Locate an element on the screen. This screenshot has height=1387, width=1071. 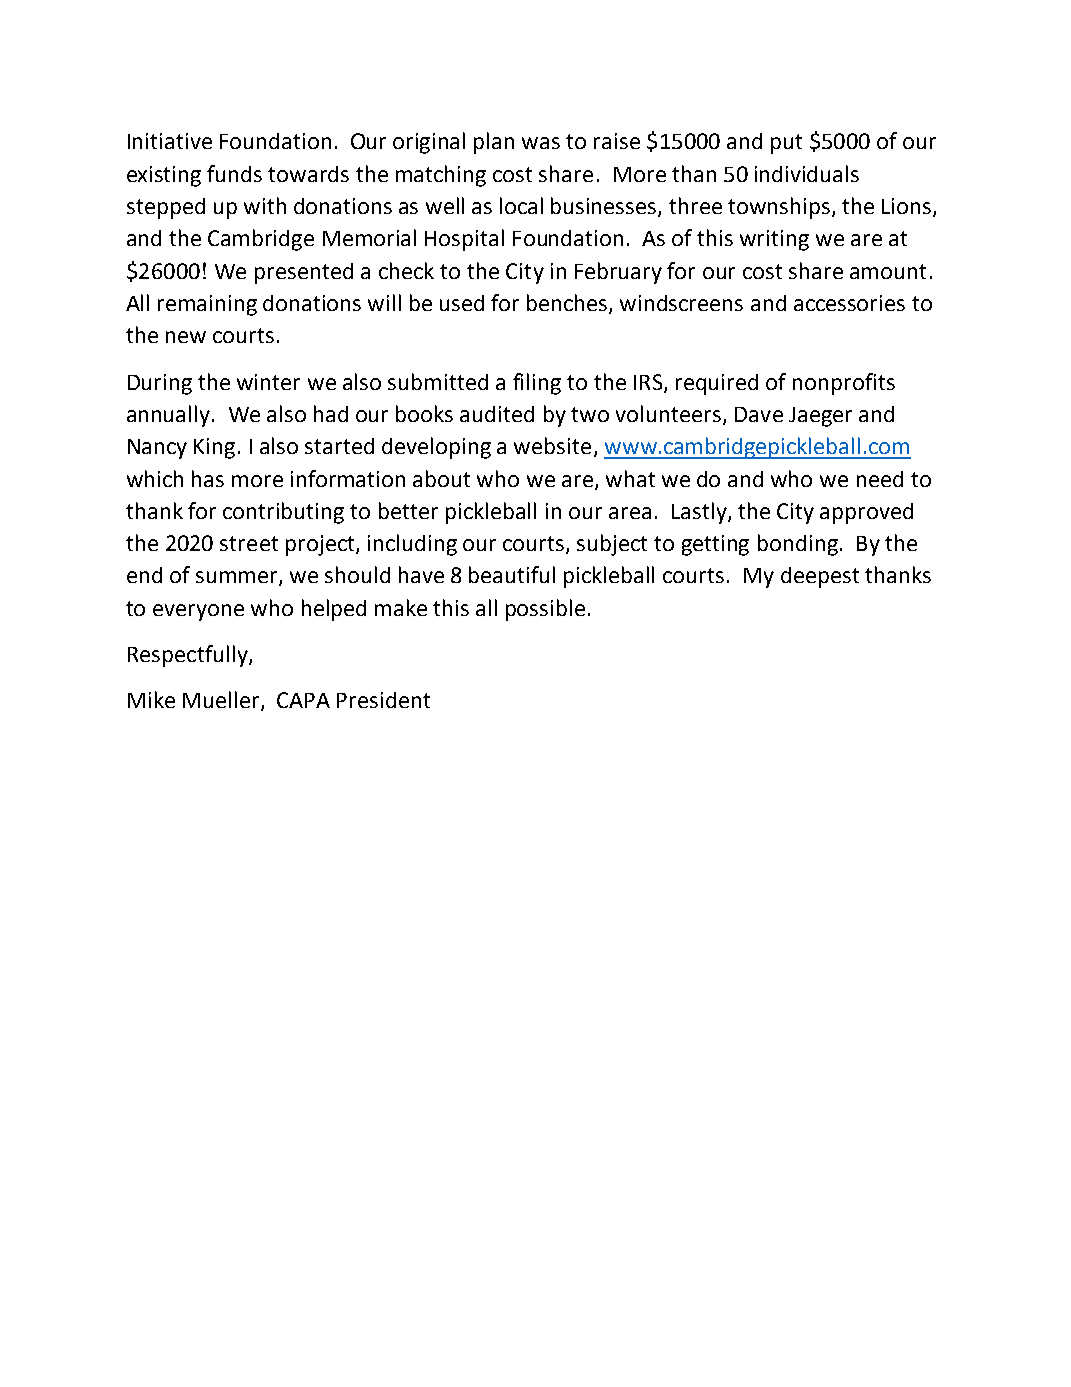
President is located at coordinates (383, 700).
